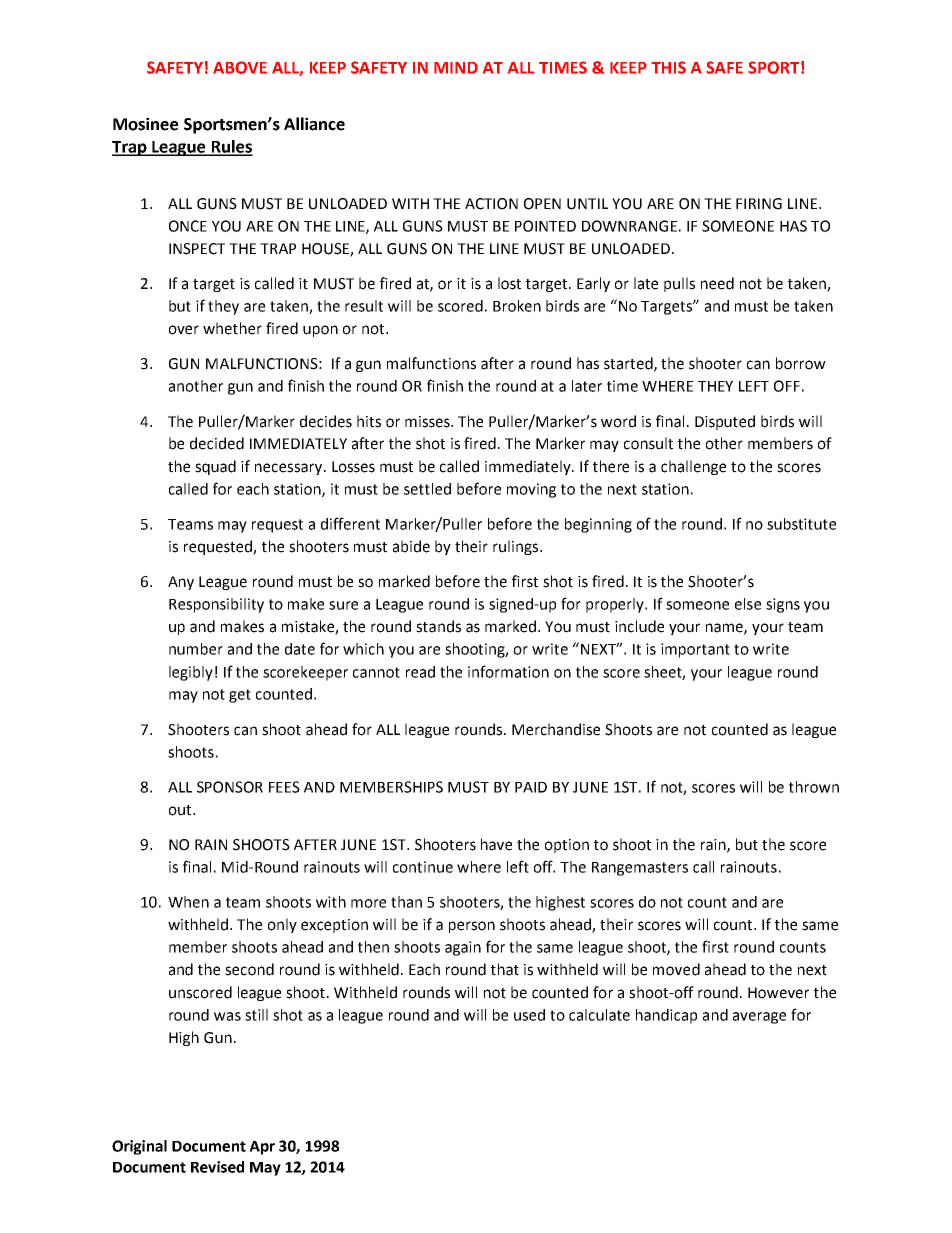  Describe the element at coordinates (676, 969) in the image. I see `moved` at that location.
